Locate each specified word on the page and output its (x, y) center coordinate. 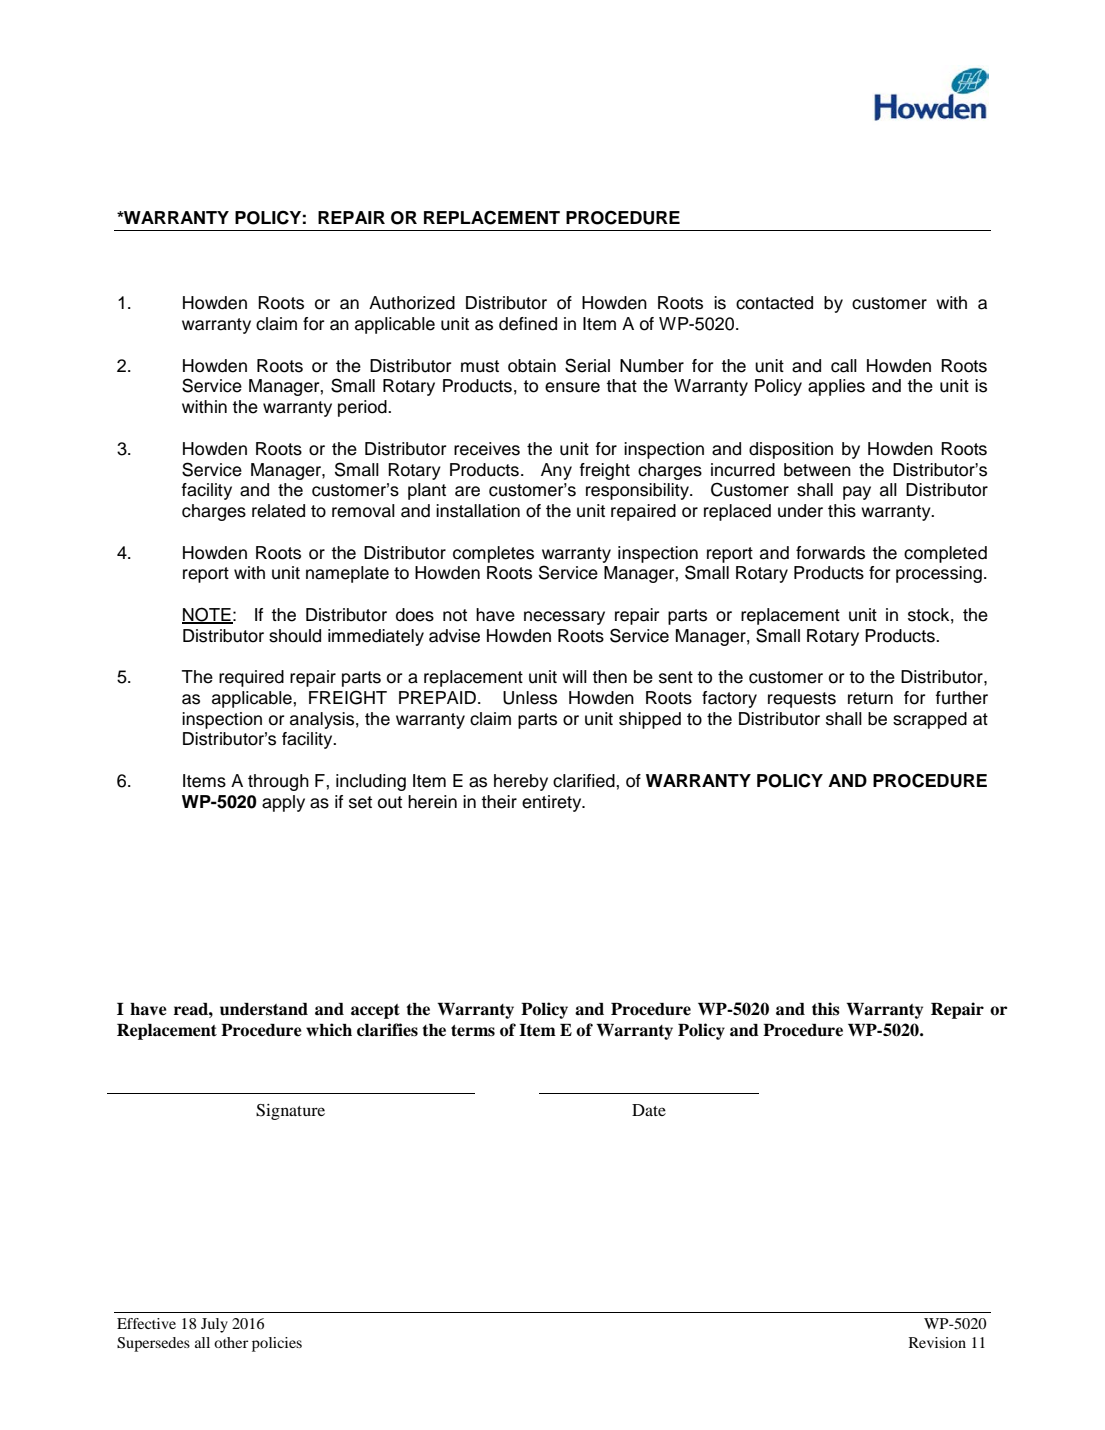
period (363, 408)
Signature (290, 1112)
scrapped (930, 720)
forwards (830, 553)
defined (528, 324)
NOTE (207, 615)
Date (649, 1110)
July (214, 1325)
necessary (564, 618)
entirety (553, 803)
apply (283, 803)
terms (473, 1031)
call (844, 366)
